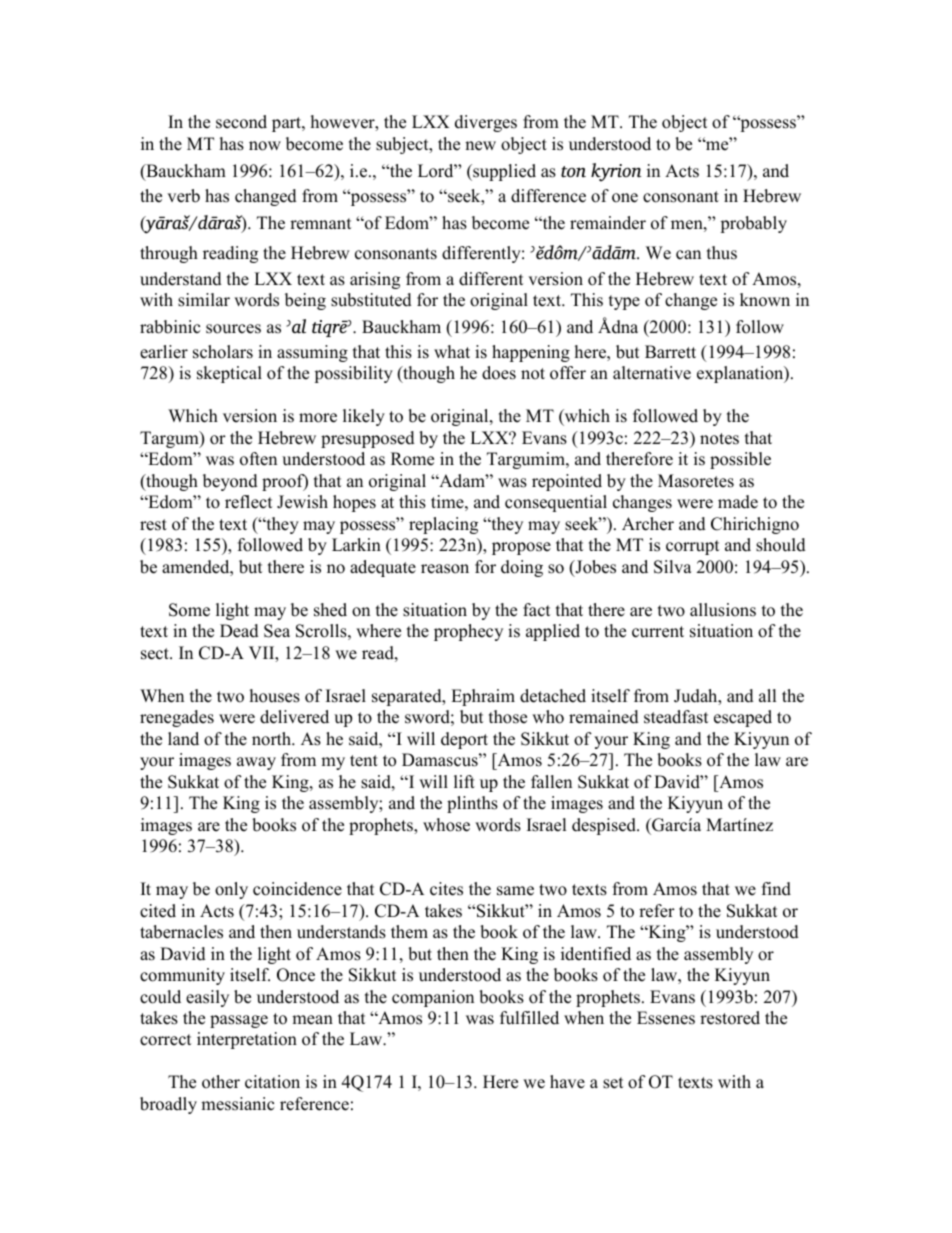  I want to click on whose, so click(446, 825).
